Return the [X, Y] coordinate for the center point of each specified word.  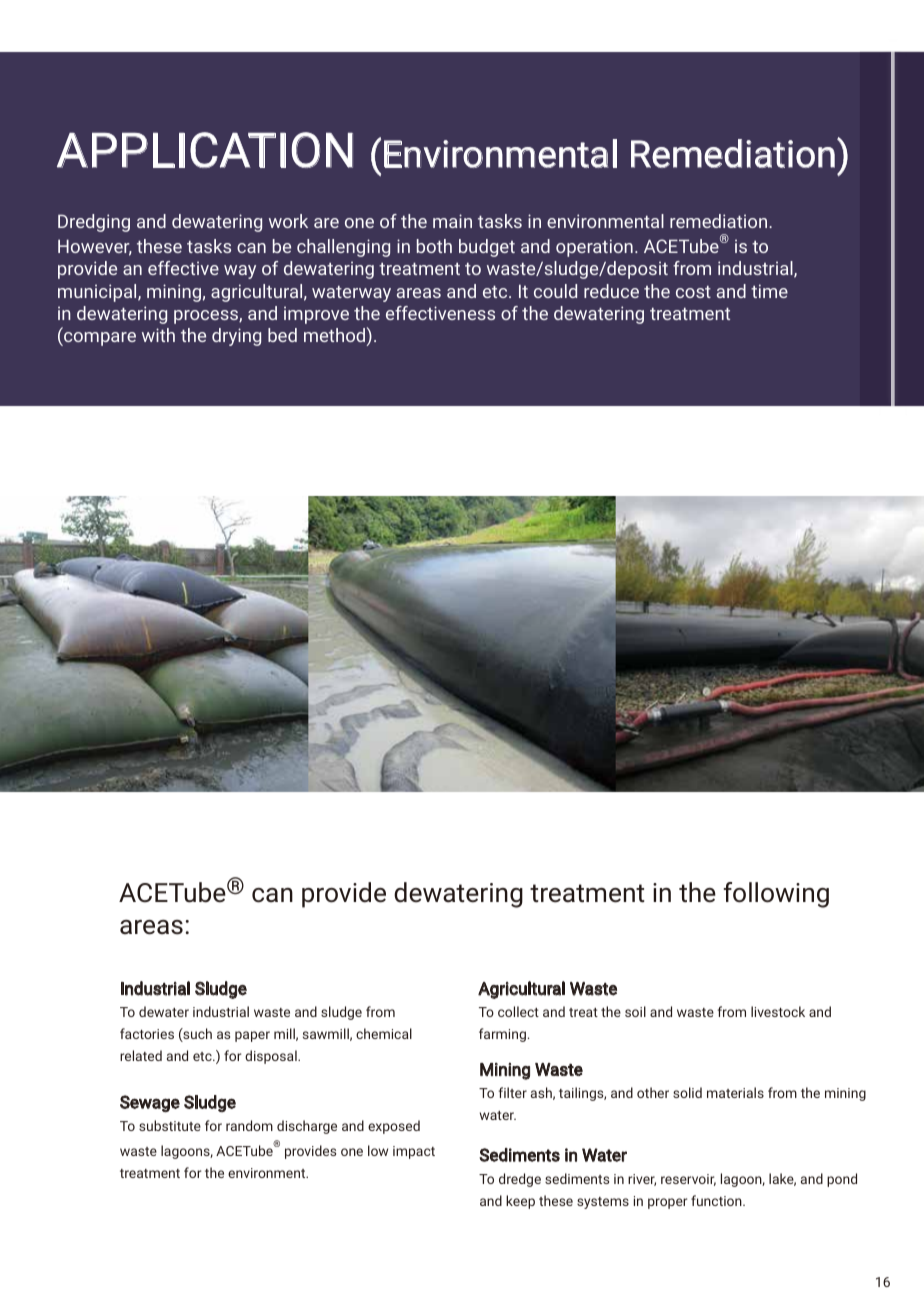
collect [518, 1011]
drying [236, 337]
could [555, 291]
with [158, 335]
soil [635, 1011]
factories [147, 1033]
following [776, 895]
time [769, 291]
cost [693, 292]
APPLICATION [205, 150]
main [452, 221]
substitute [170, 1125]
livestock [778, 1011]
